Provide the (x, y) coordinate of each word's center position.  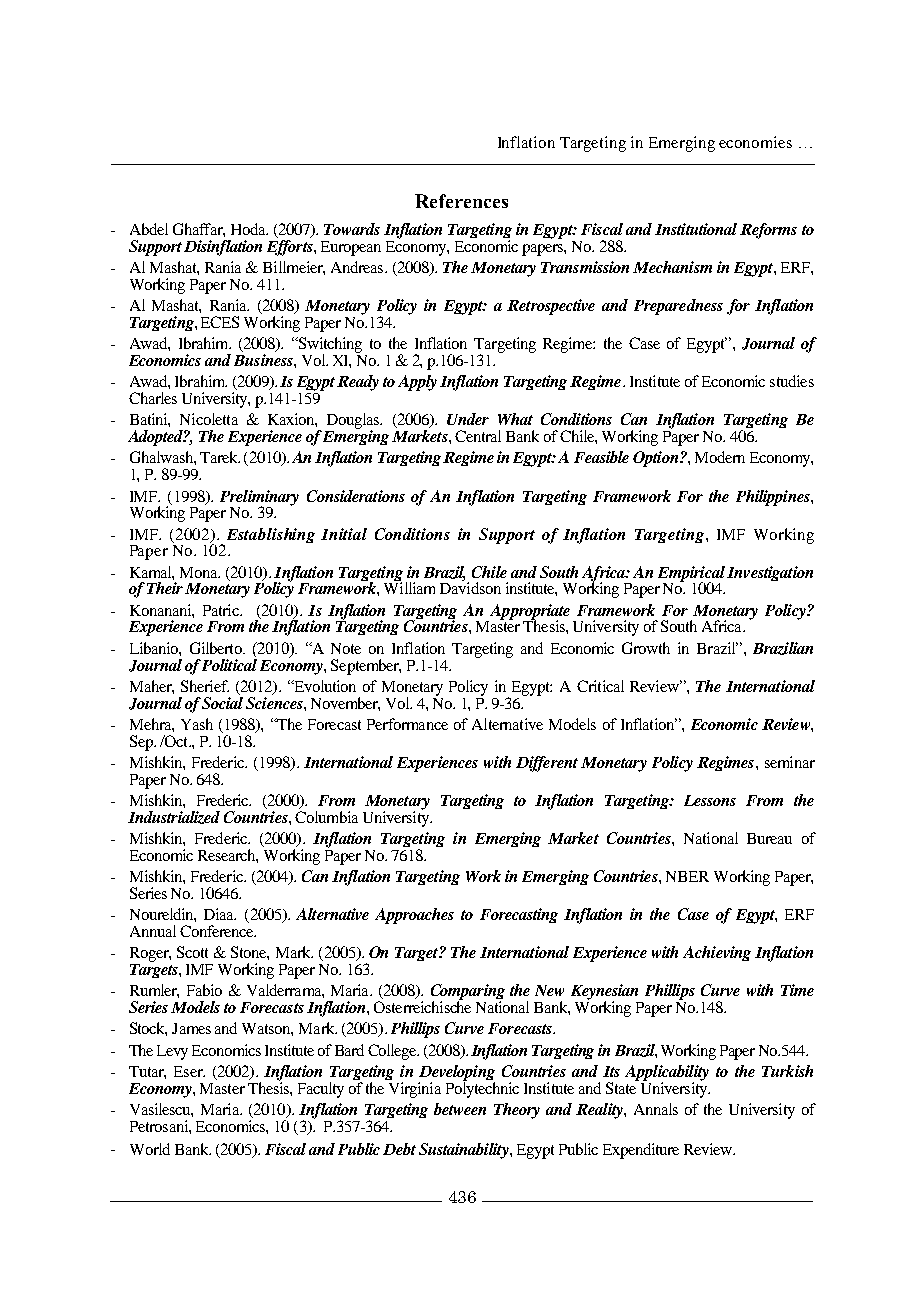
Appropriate (529, 613)
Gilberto (217, 648)
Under (468, 419)
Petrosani (160, 1126)
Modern (720, 457)
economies (755, 142)
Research (228, 856)
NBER (687, 876)
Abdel (149, 229)
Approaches (414, 916)
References (461, 201)
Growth (646, 648)
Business (264, 360)
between (460, 1109)
